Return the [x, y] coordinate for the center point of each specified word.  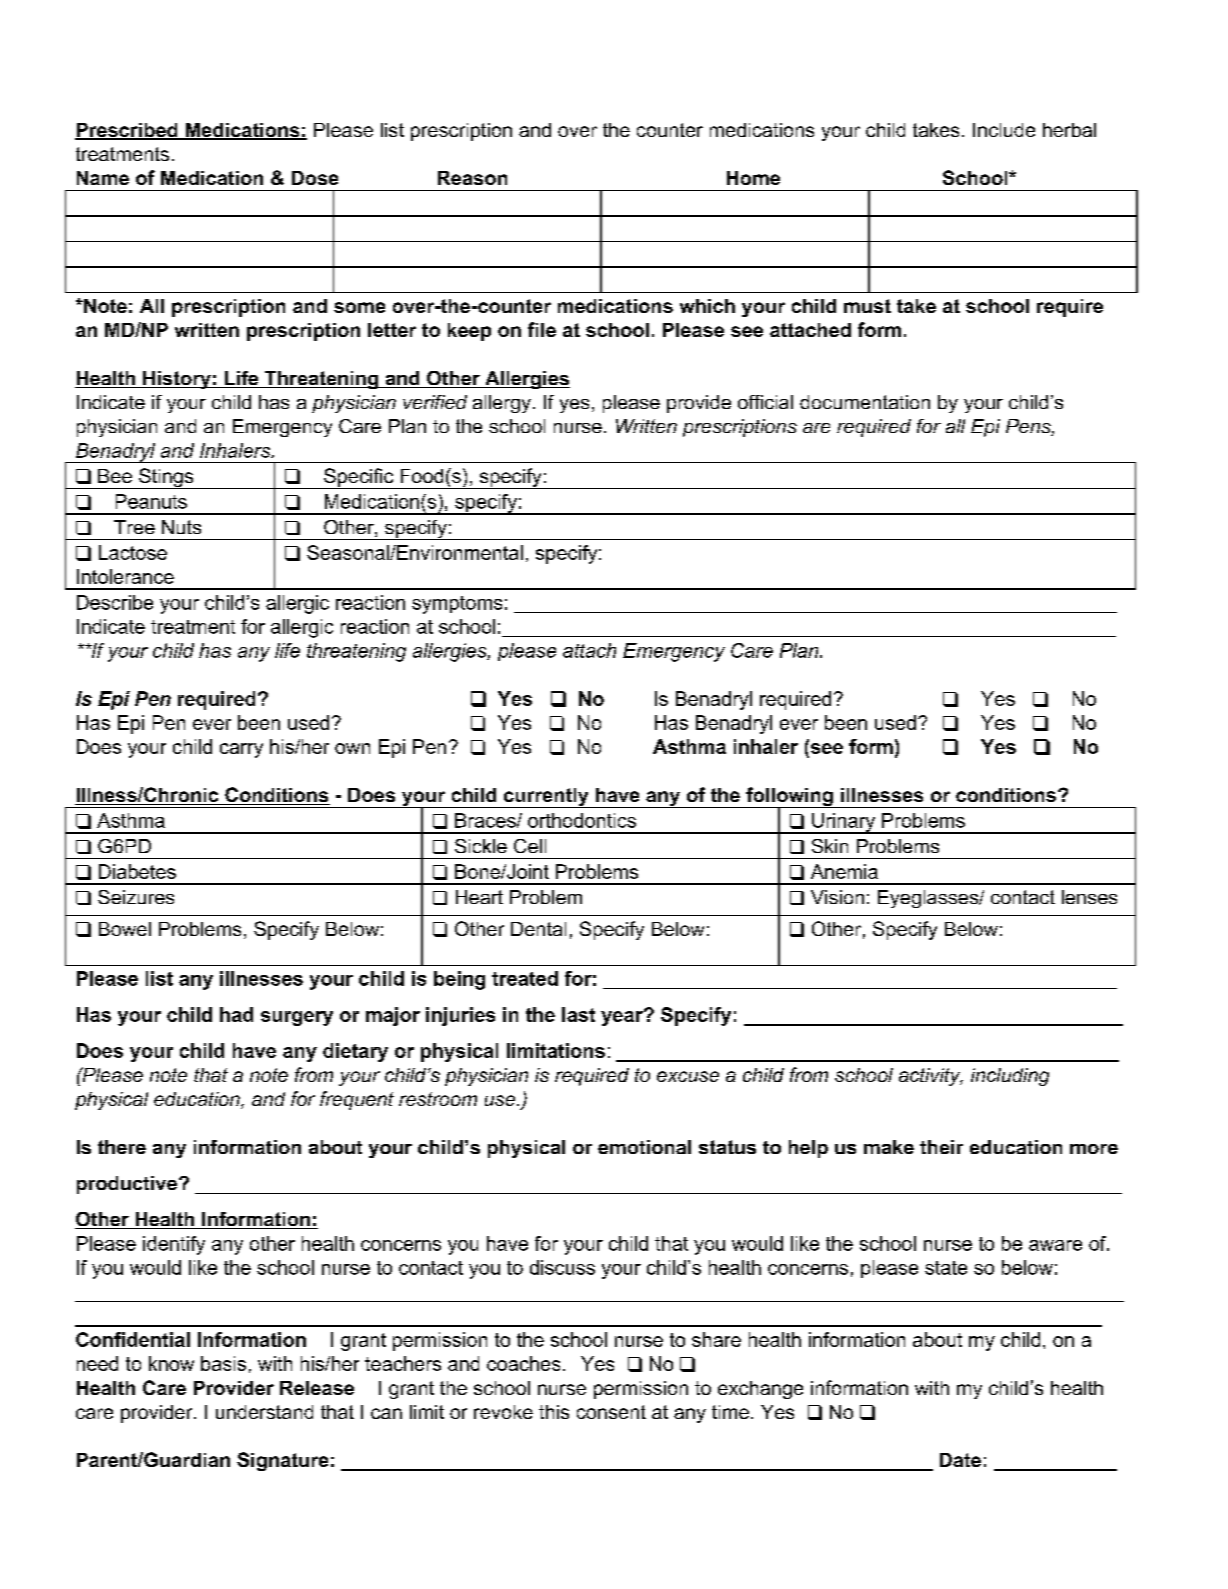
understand [264, 1412]
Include [1004, 130]
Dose [315, 178]
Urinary [844, 823]
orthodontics [582, 820]
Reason [472, 178]
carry [241, 750]
